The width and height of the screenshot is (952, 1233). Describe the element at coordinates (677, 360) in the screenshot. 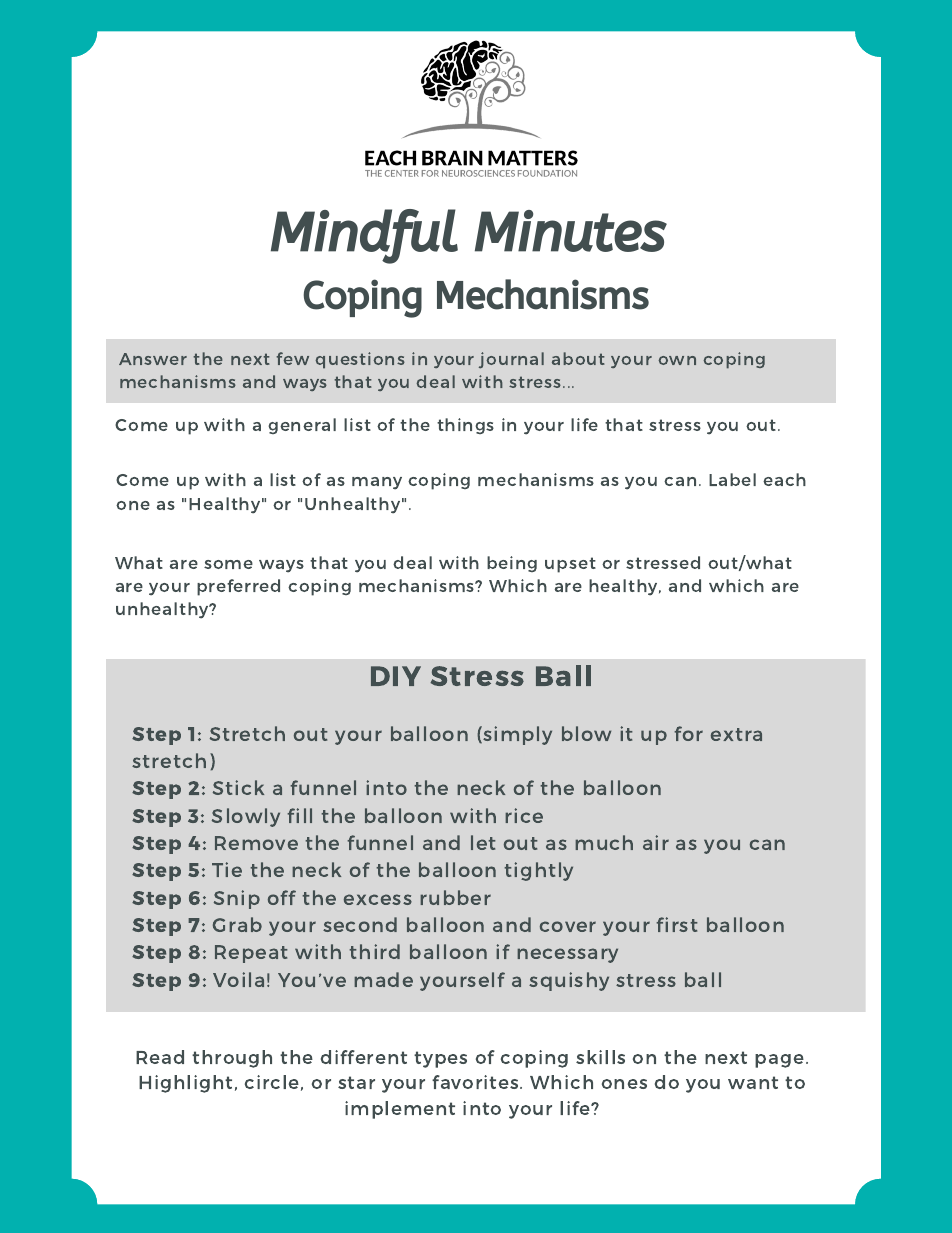

I see `own` at that location.
